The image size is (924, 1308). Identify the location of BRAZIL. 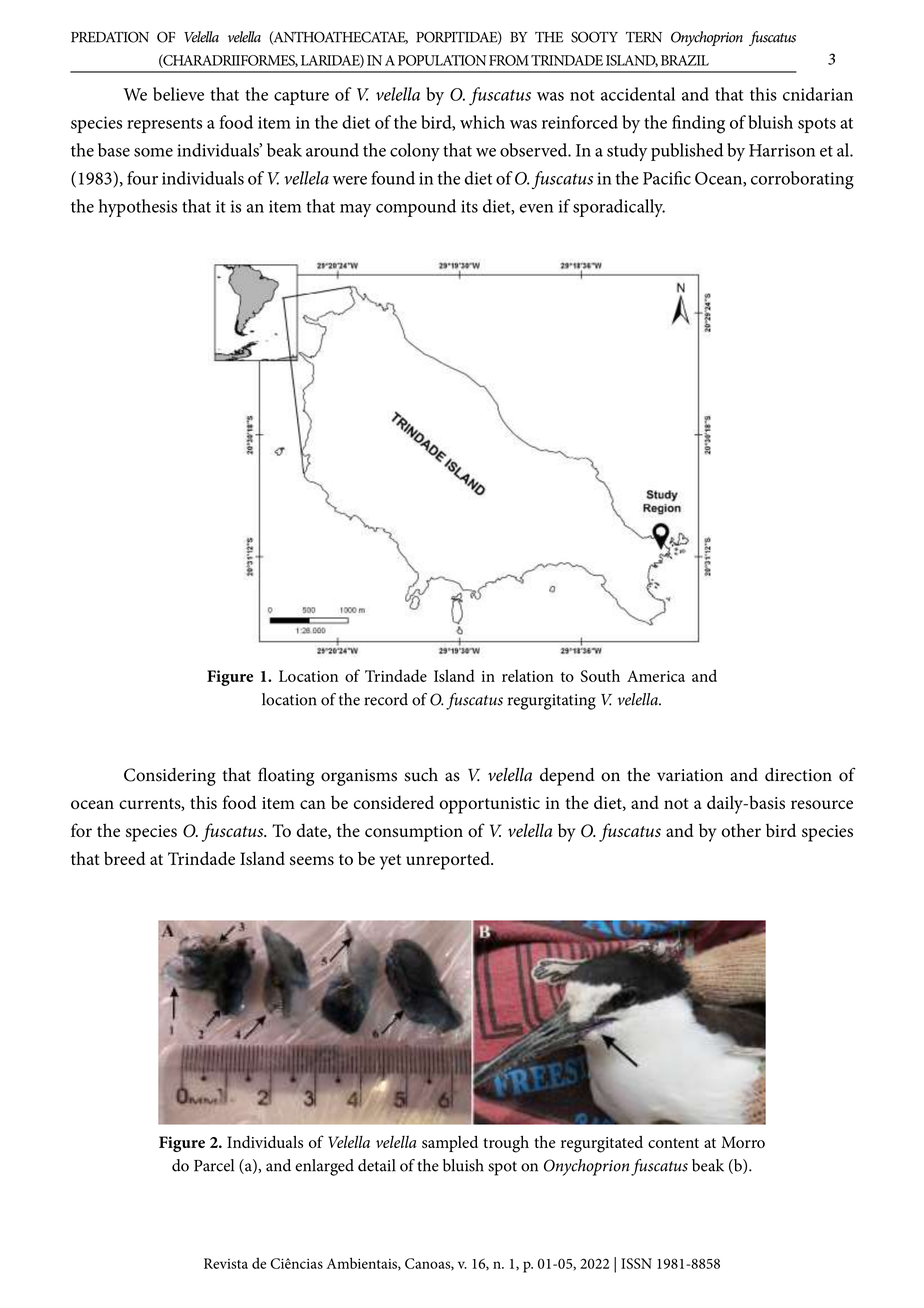
(685, 60).
